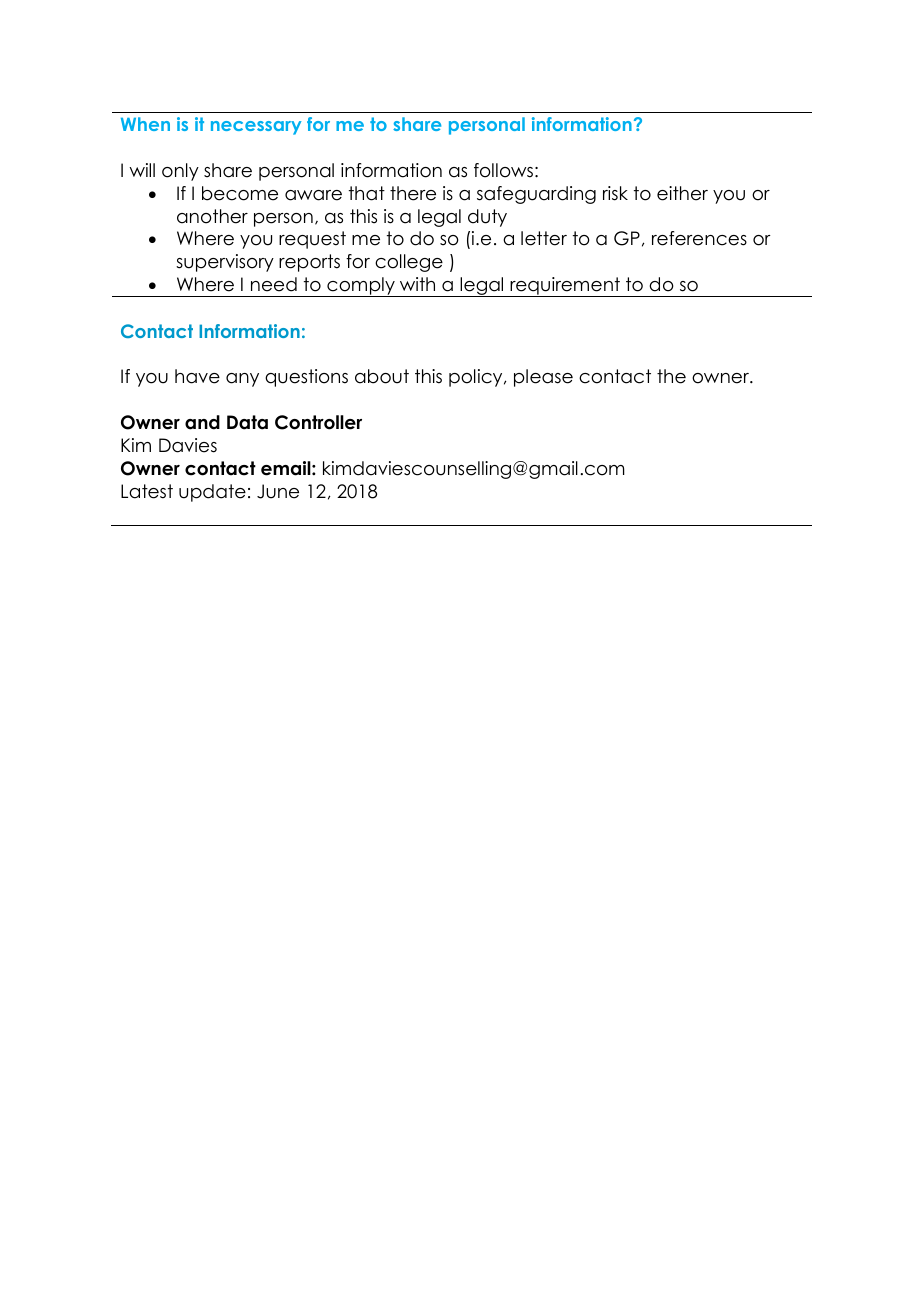 This document has height=1308, width=924. What do you see at coordinates (699, 238) in the document?
I see `references` at bounding box center [699, 238].
